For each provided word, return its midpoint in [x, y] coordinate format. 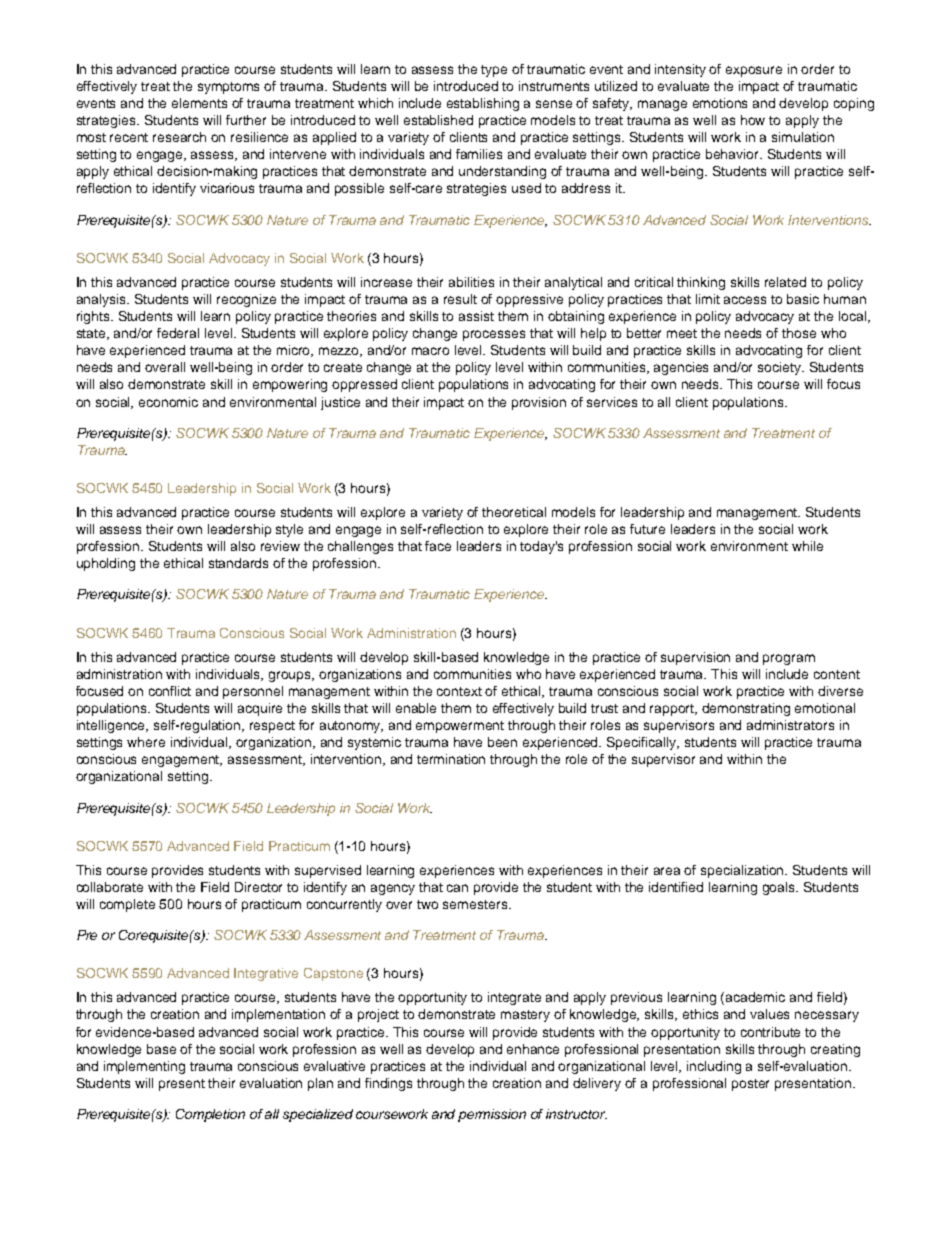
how [753, 120]
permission [492, 1115]
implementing [144, 1067]
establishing [483, 104]
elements [199, 103]
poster [750, 1085]
